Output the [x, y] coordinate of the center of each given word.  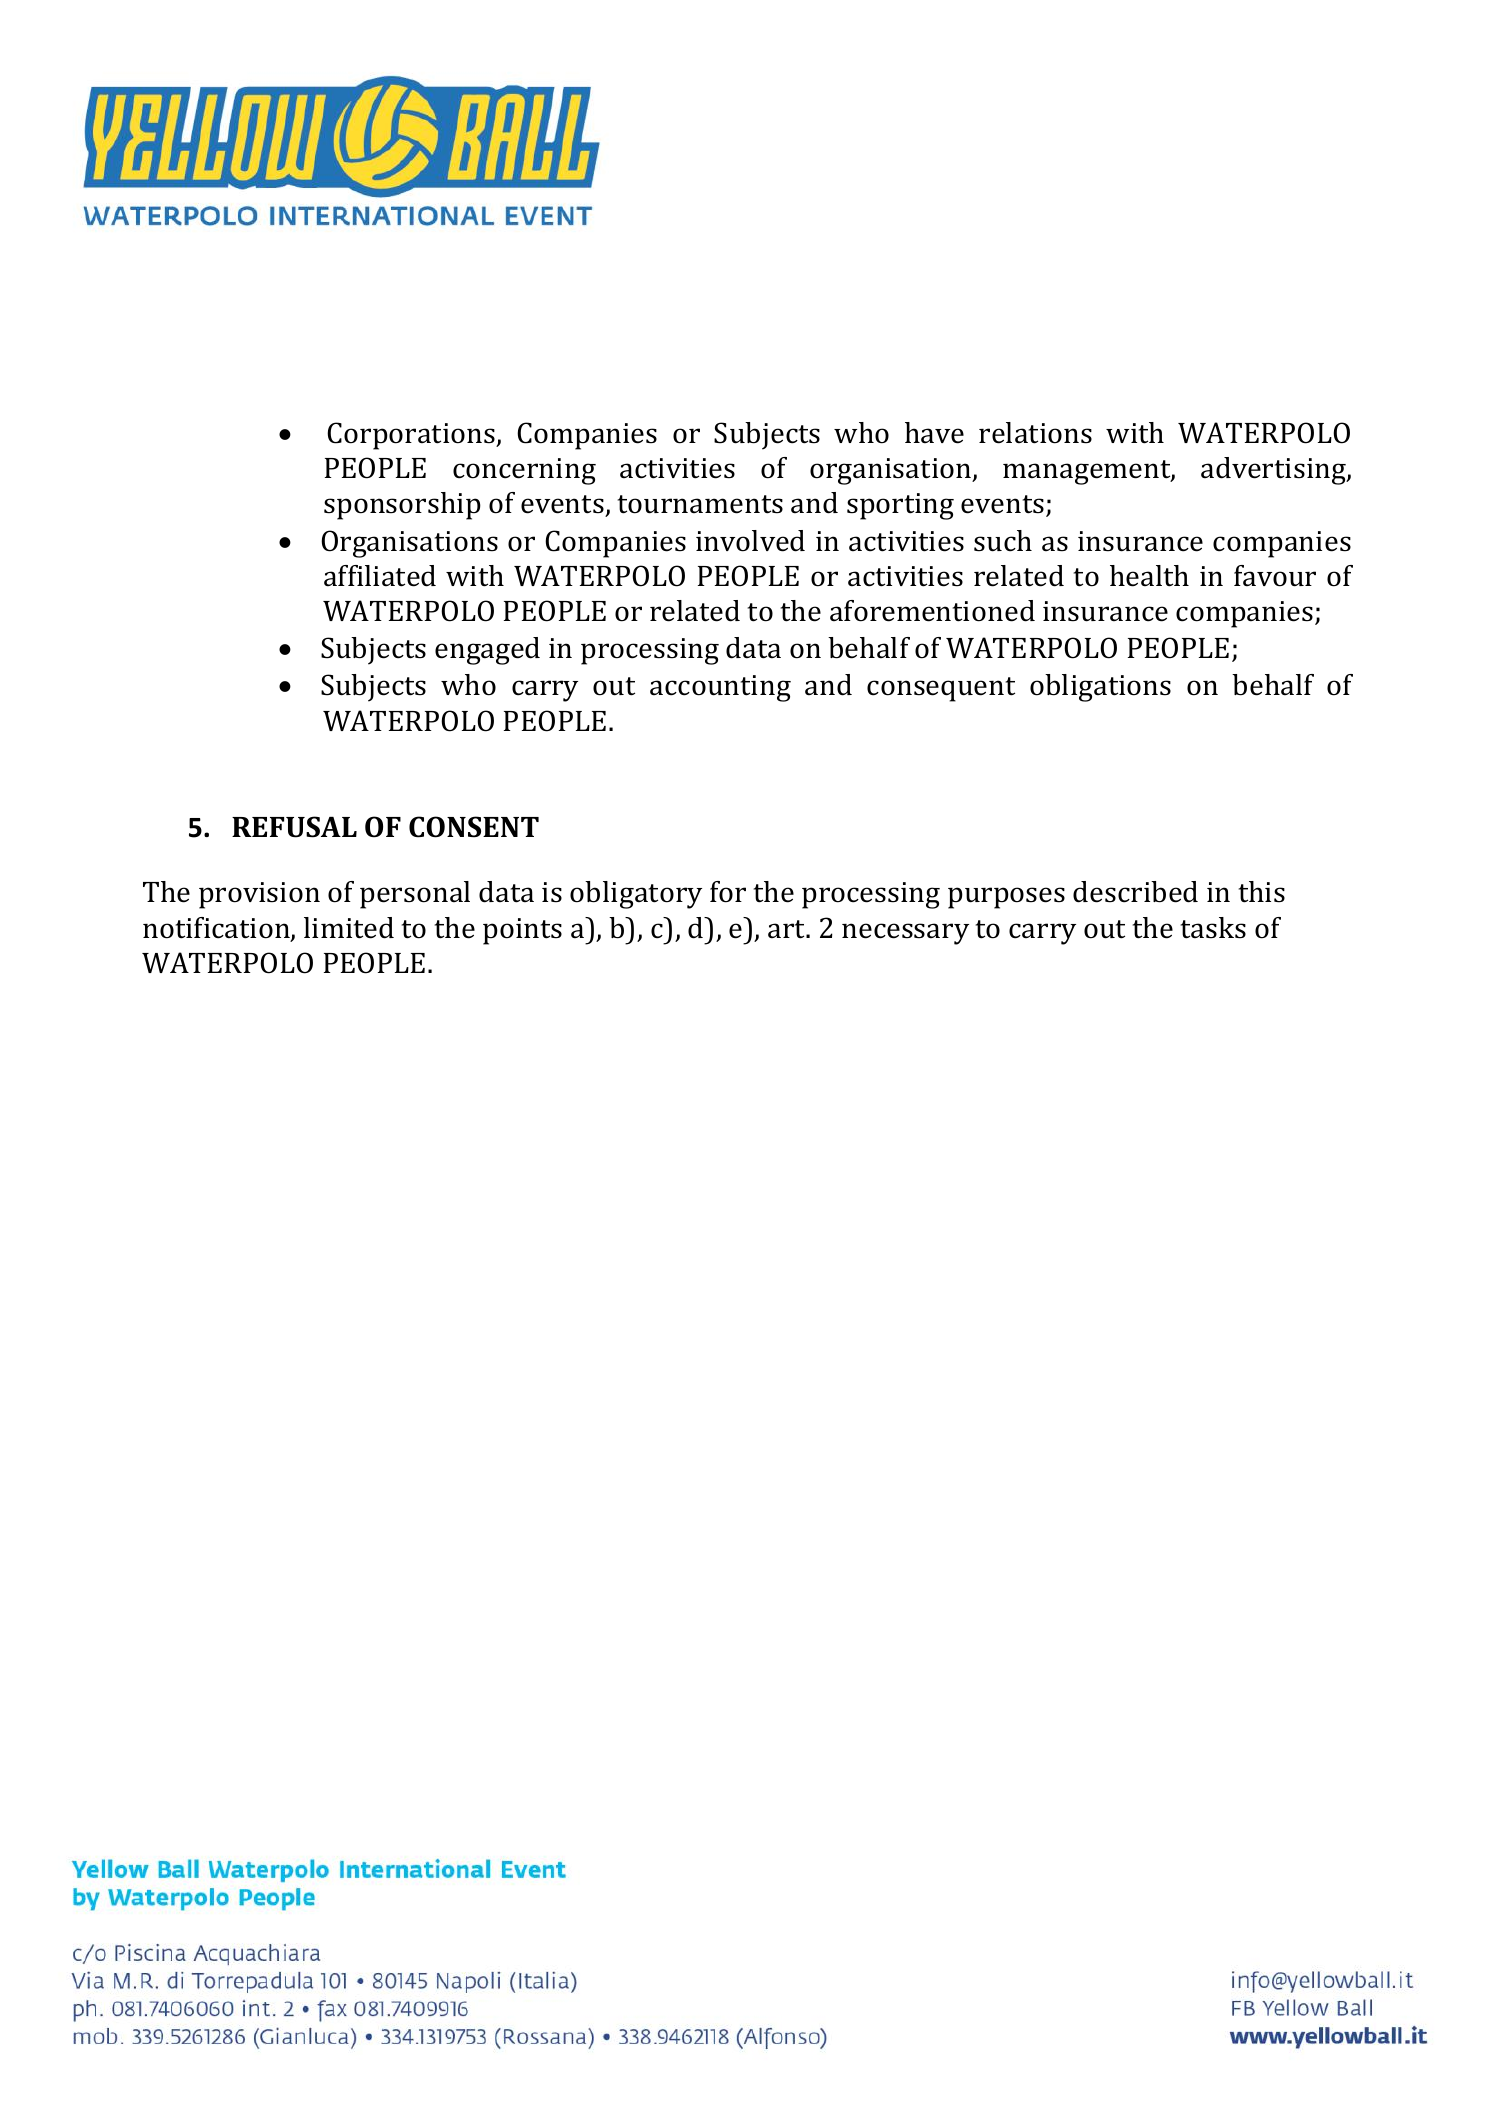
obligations [1100, 688]
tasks [1213, 928]
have [934, 433]
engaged [487, 651]
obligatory [636, 895]
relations [1035, 433]
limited [349, 928]
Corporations [412, 436]
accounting [720, 688]
